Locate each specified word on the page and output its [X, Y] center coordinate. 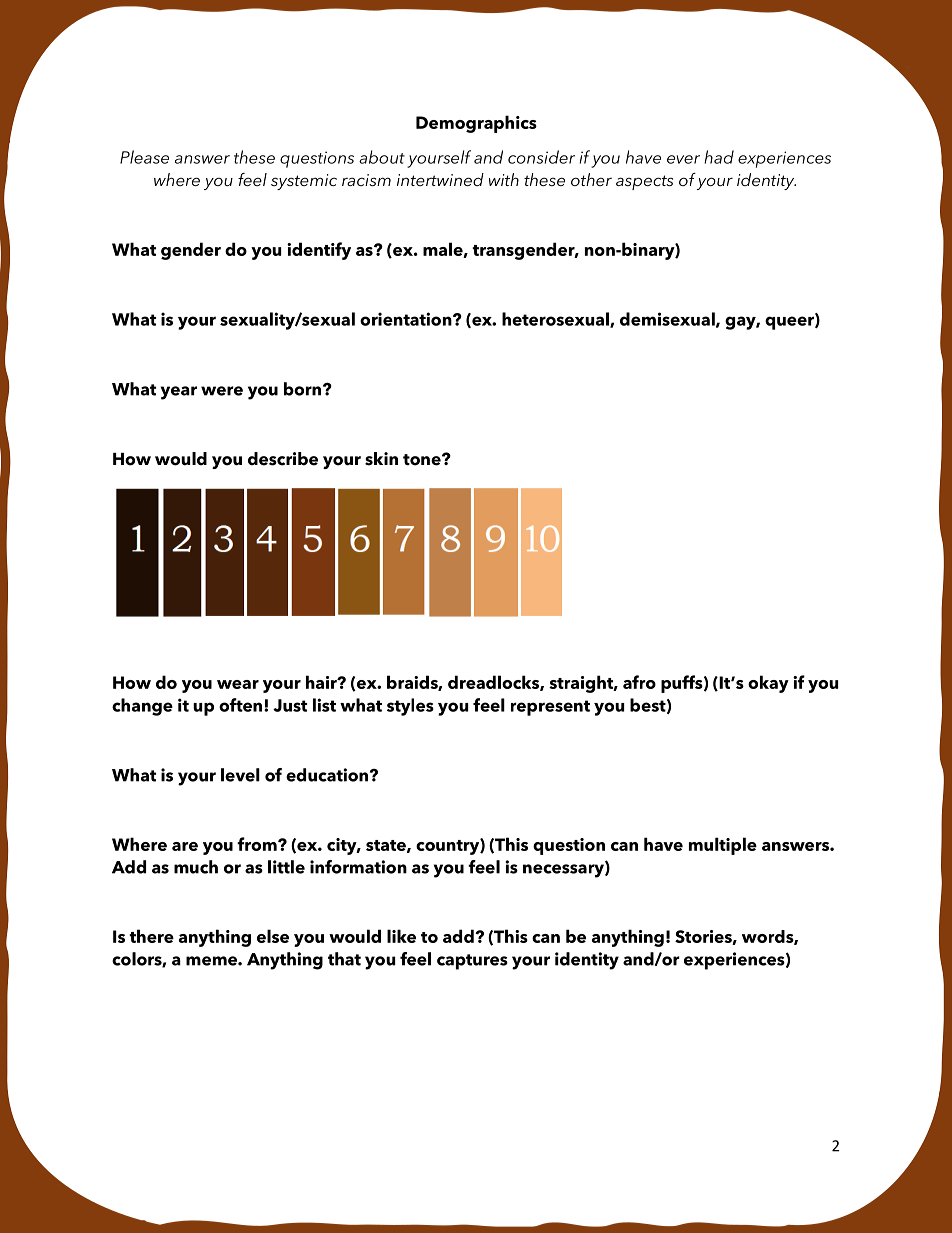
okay [768, 684]
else [273, 936]
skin [381, 459]
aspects [644, 182]
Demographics [476, 124]
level [240, 775]
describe [283, 459]
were [222, 391]
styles [410, 707]
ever [683, 159]
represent [550, 708]
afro [639, 682]
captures [472, 962]
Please [144, 157]
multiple [723, 846]
